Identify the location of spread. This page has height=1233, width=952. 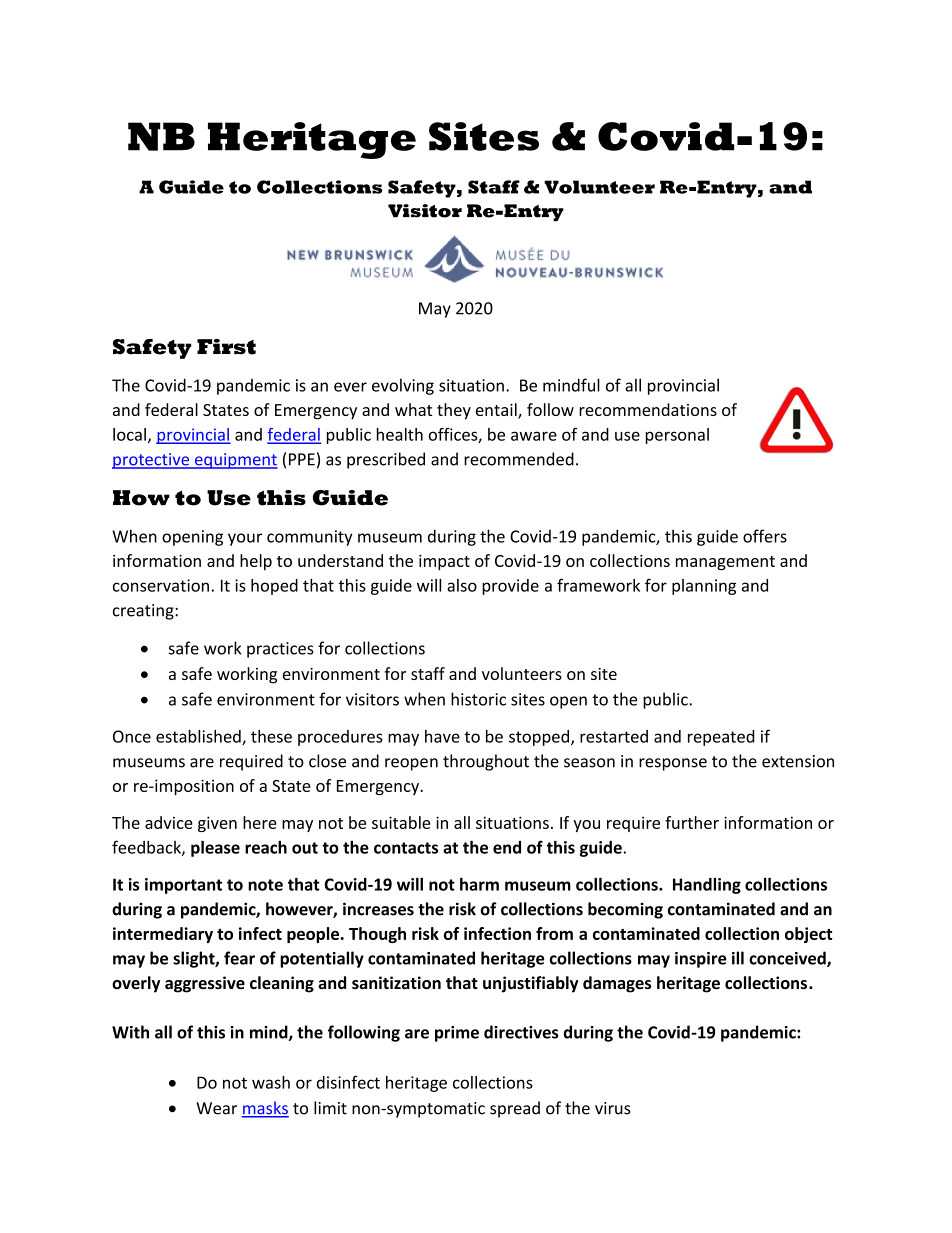
(515, 1109).
